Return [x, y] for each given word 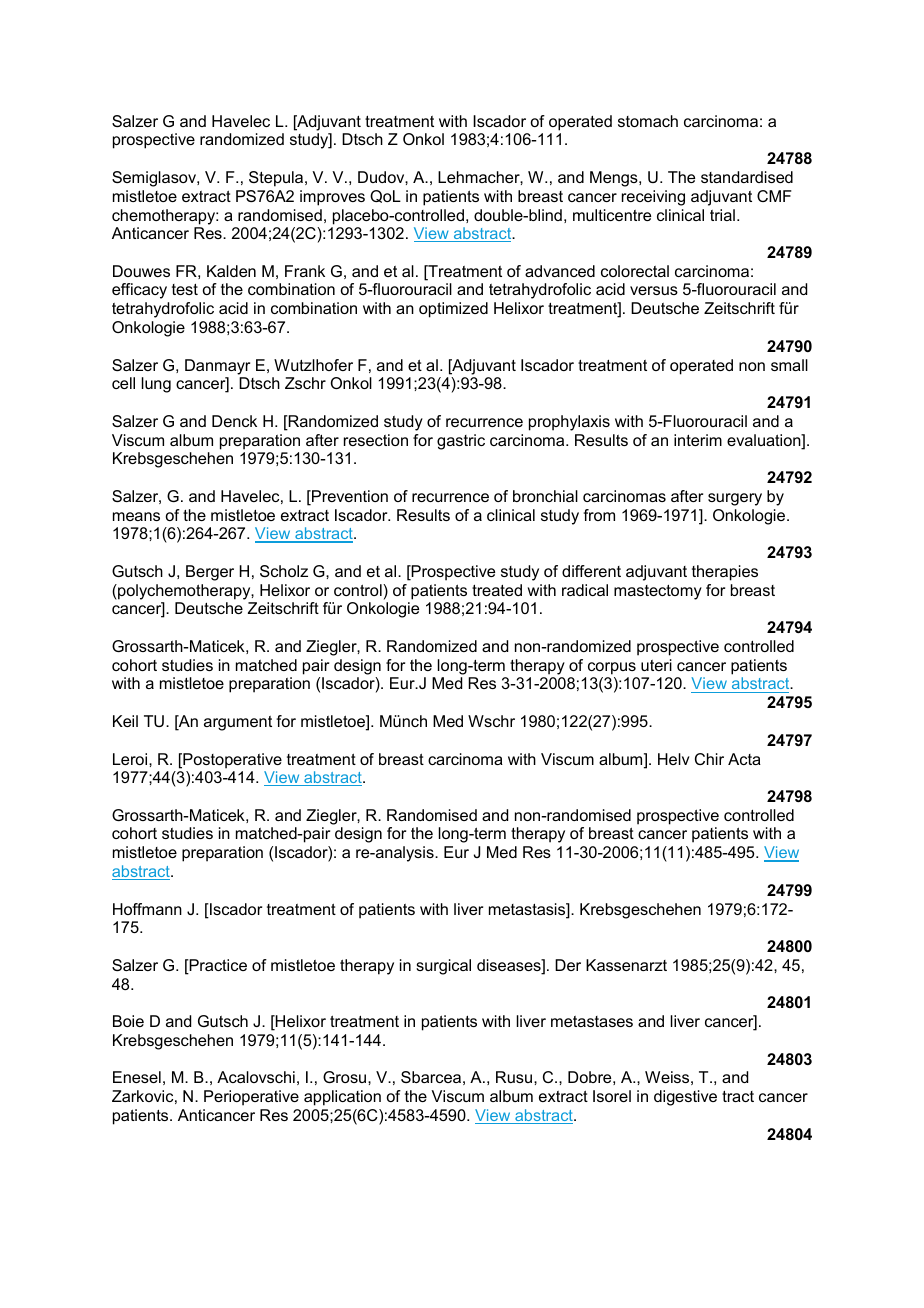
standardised [747, 177]
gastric [461, 442]
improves [332, 198]
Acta [744, 759]
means [136, 516]
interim [698, 440]
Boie [128, 1021]
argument [238, 723]
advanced [560, 271]
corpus [612, 668]
